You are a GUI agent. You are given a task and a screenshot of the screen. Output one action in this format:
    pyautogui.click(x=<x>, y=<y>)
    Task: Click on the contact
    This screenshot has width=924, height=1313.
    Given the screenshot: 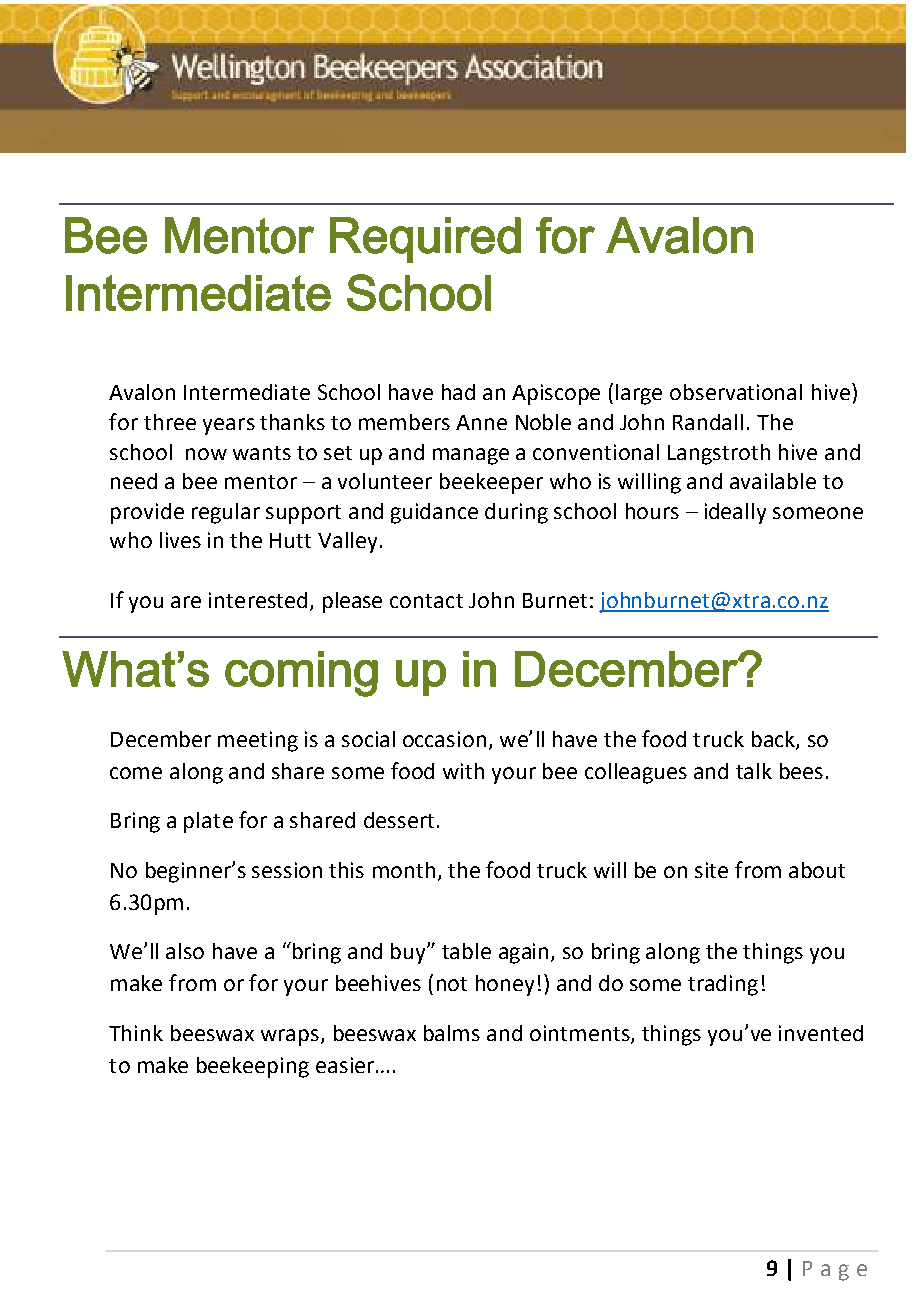 What is the action you would take?
    pyautogui.click(x=426, y=601)
